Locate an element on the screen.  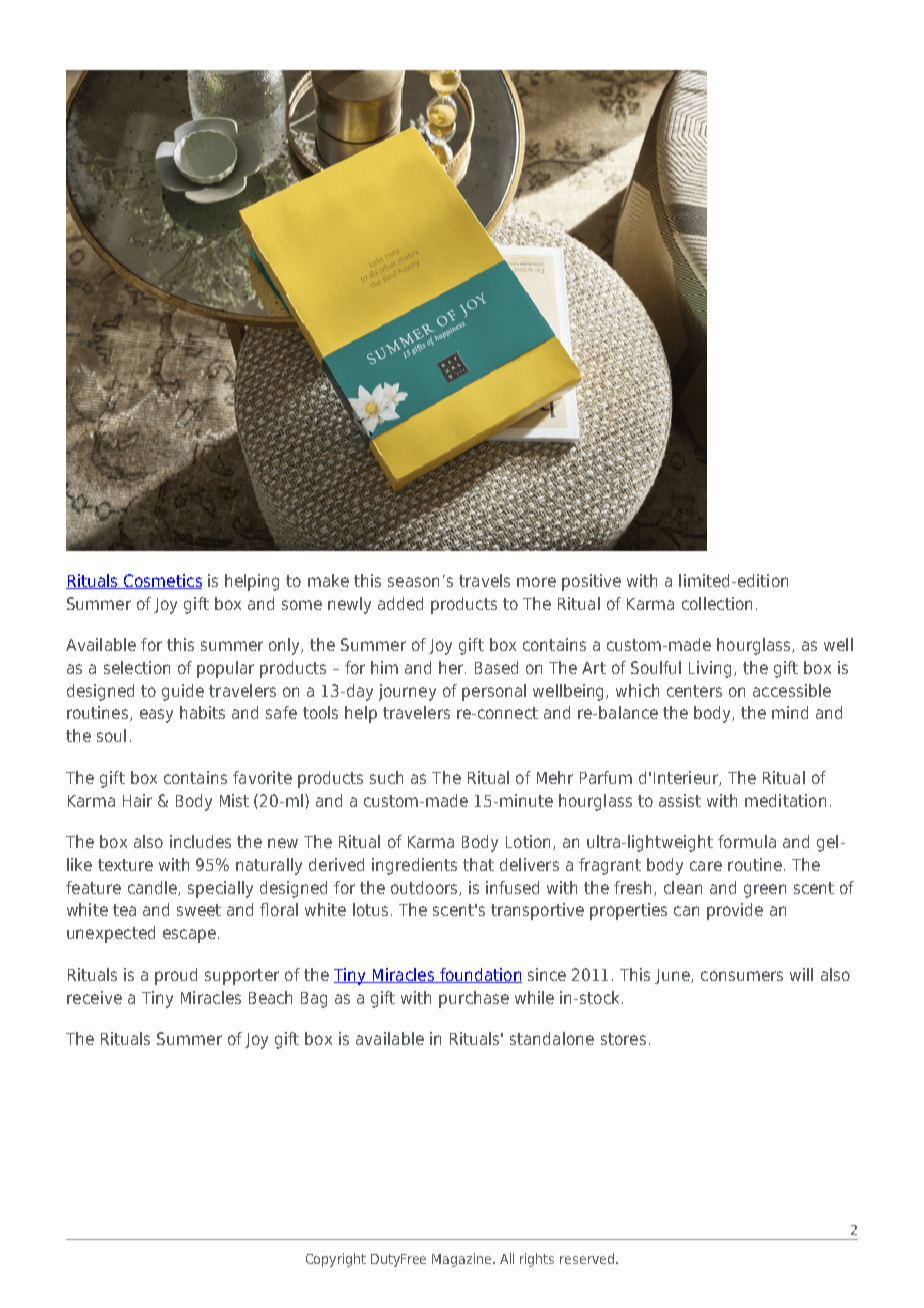
Hair is located at coordinates (137, 800).
